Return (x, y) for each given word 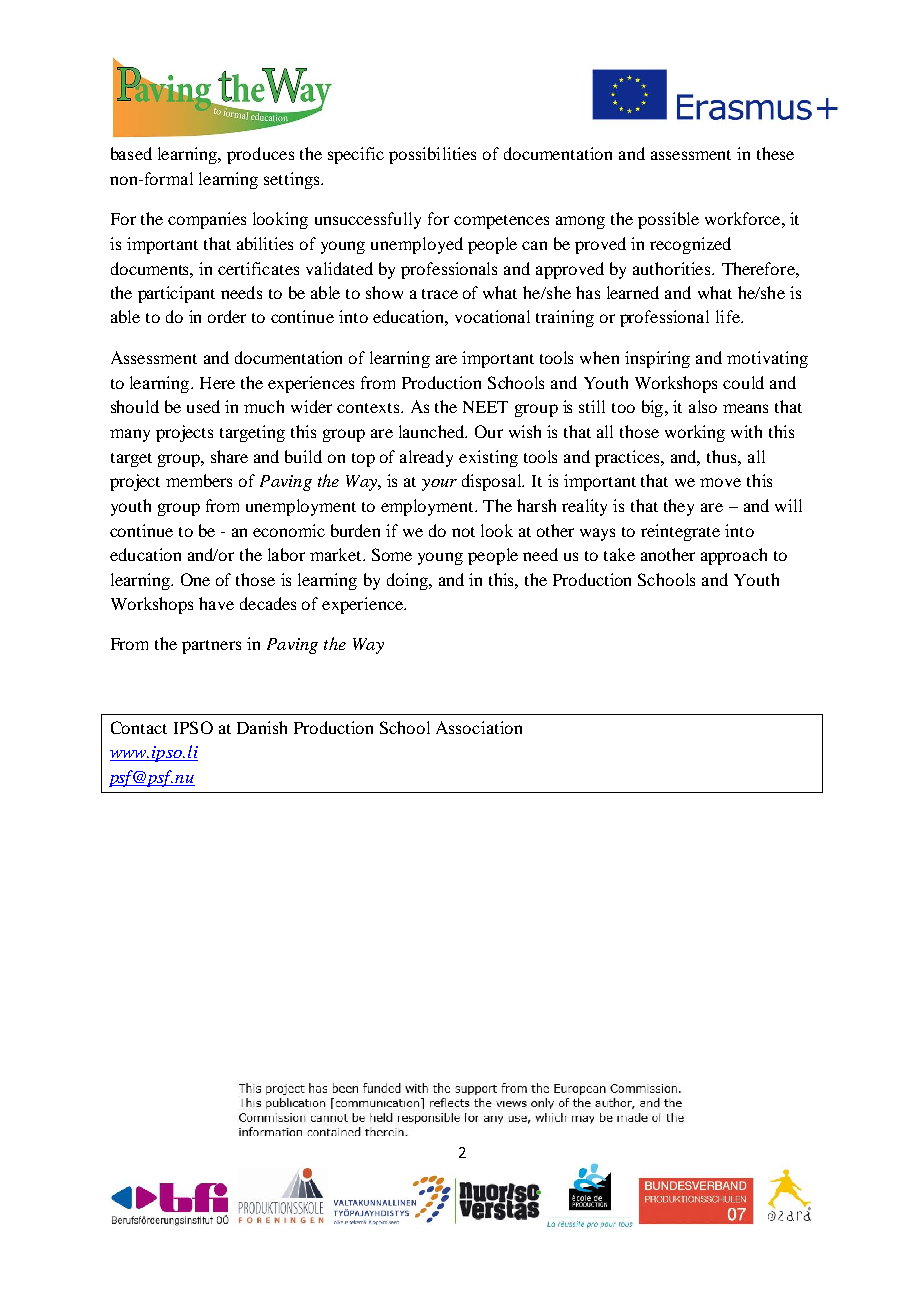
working (695, 433)
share (229, 456)
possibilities (432, 155)
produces (260, 155)
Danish (262, 727)
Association (479, 727)
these (775, 153)
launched (433, 431)
